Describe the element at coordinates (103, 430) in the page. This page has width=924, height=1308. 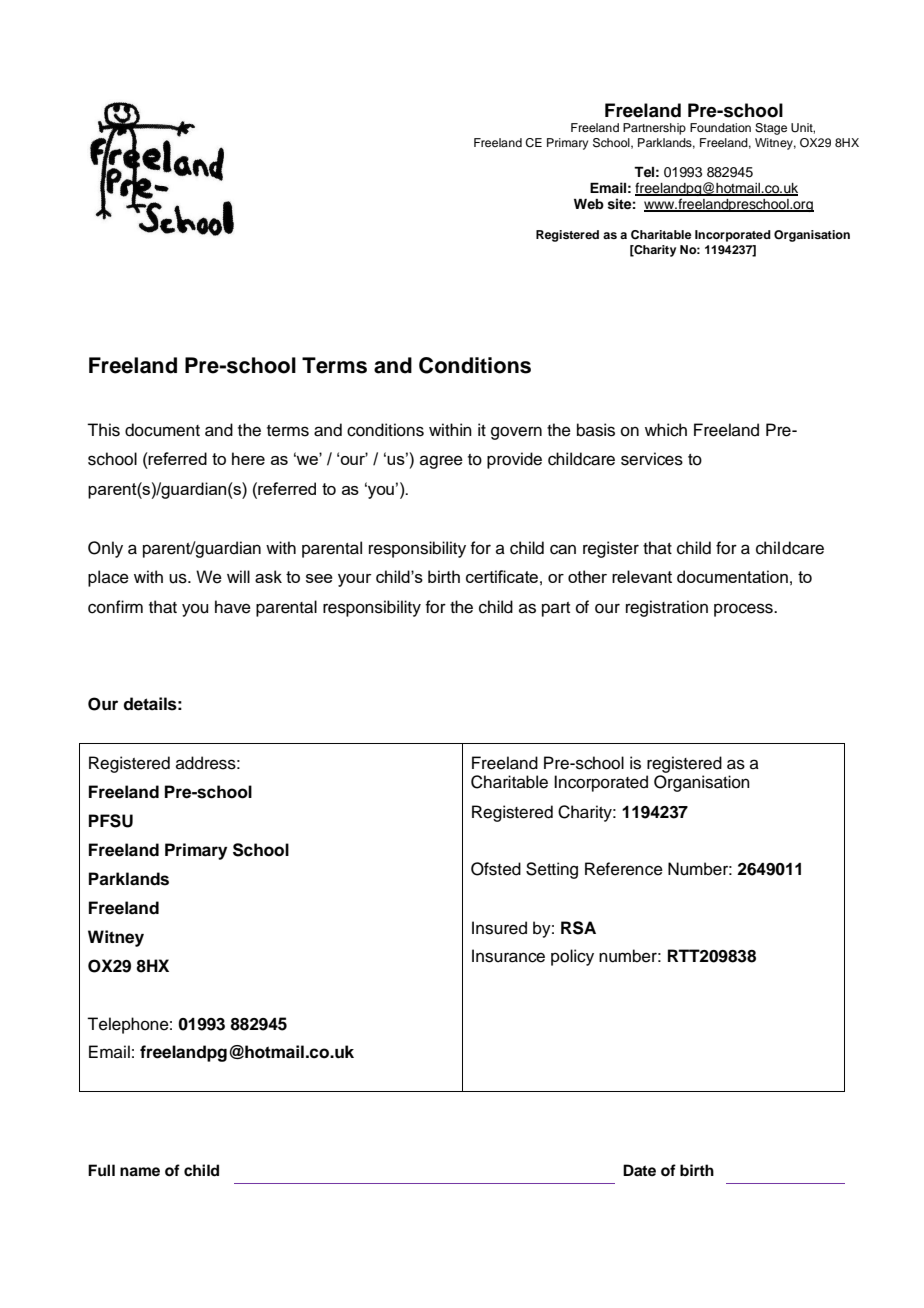
I see `This` at that location.
